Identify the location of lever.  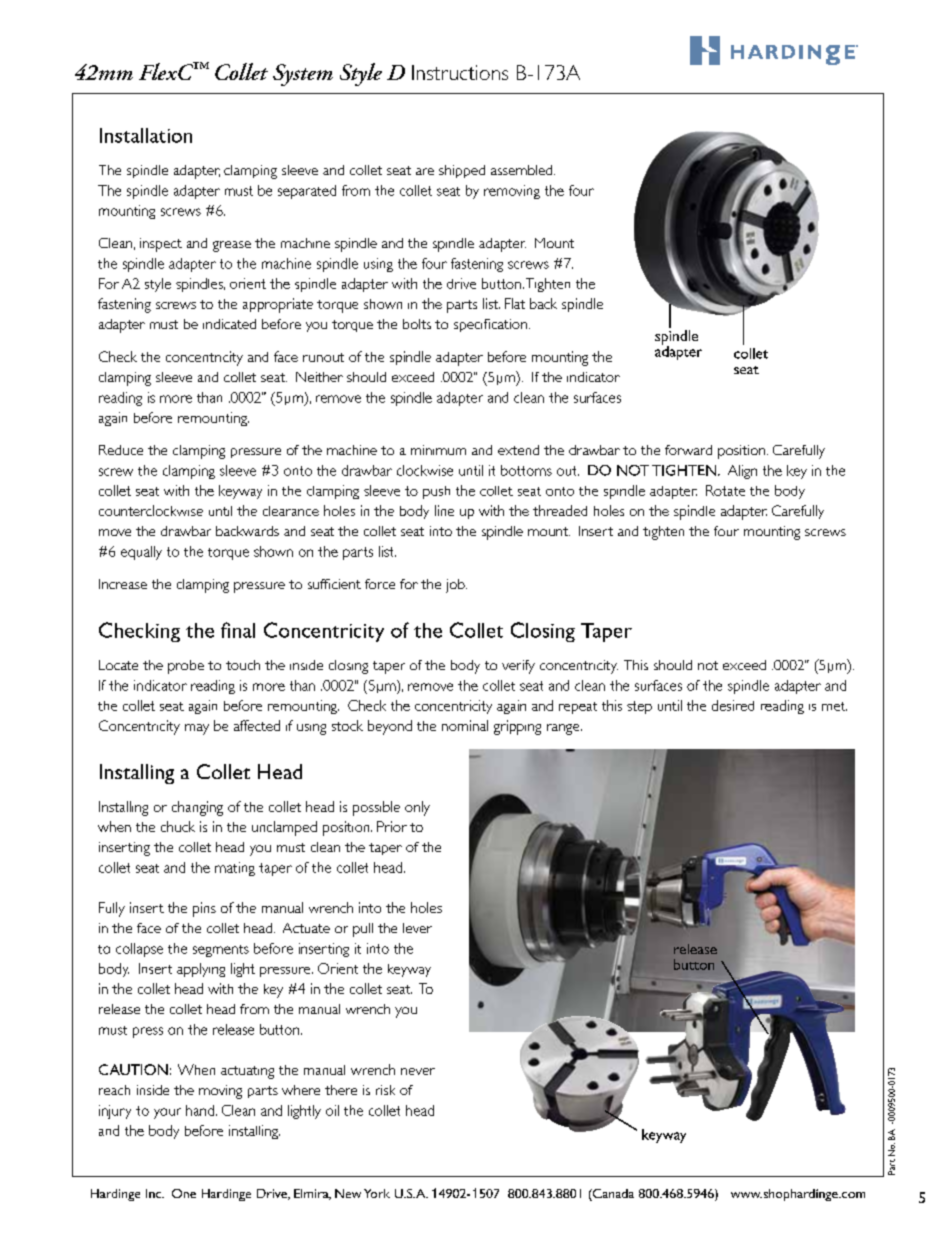
(417, 928).
